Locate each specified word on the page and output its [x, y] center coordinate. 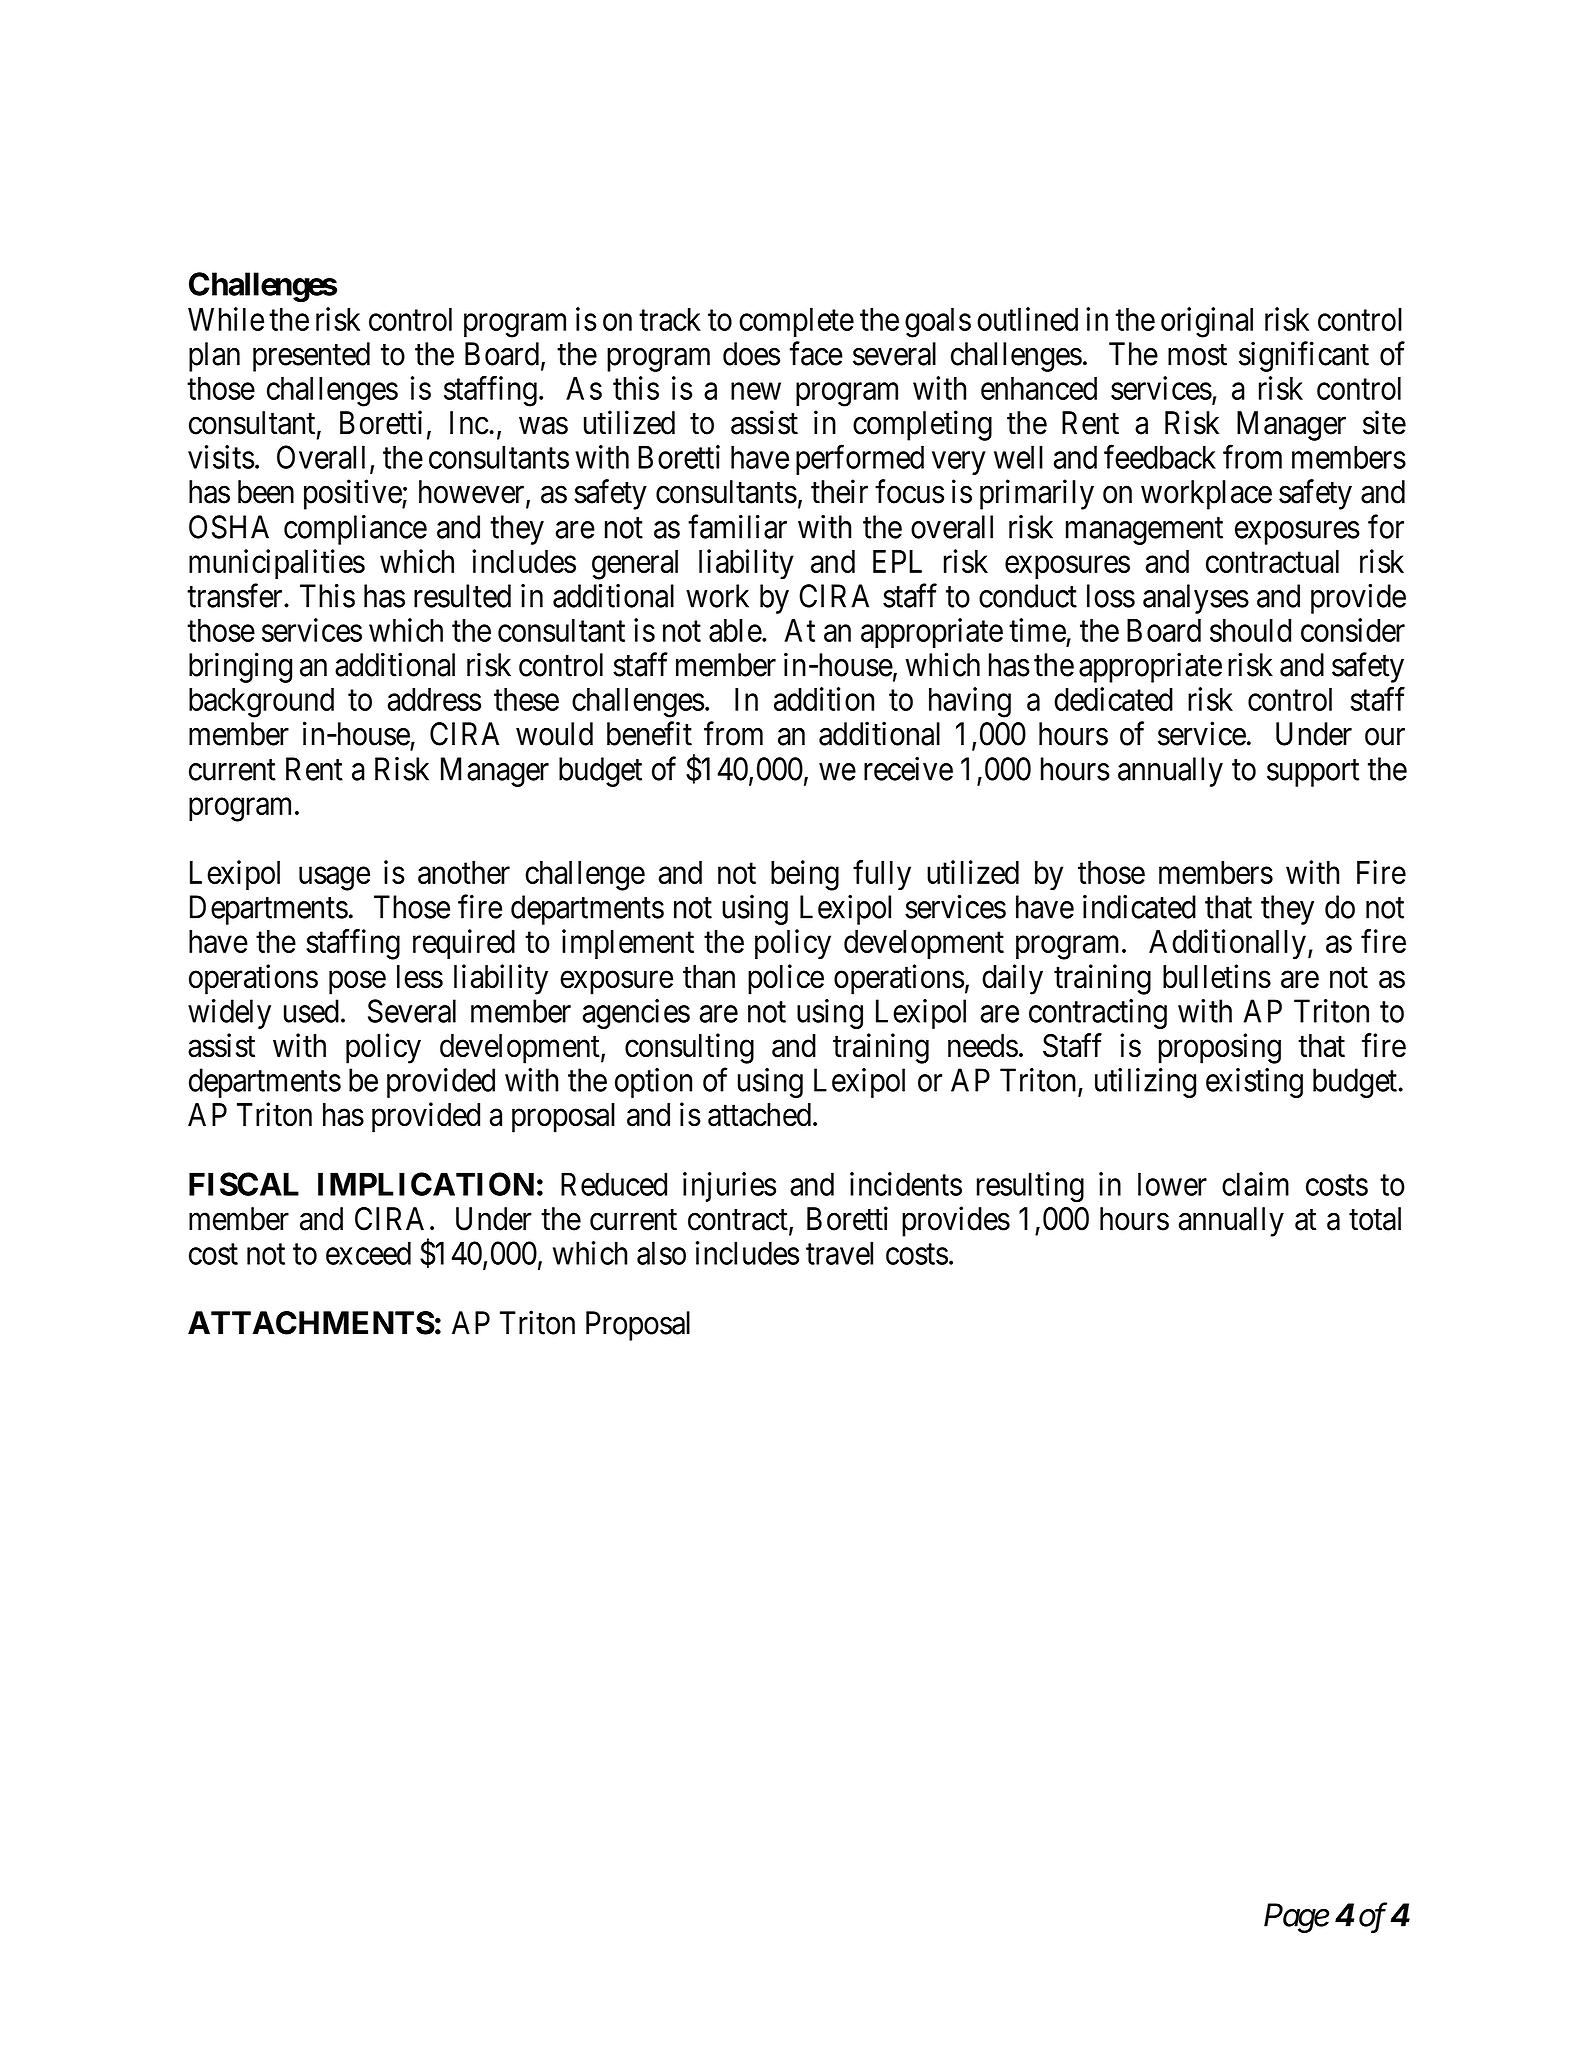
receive [908, 769]
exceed [368, 1253]
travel [839, 1253]
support [1313, 773]
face [816, 353]
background [261, 703]
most [1197, 355]
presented [311, 357]
